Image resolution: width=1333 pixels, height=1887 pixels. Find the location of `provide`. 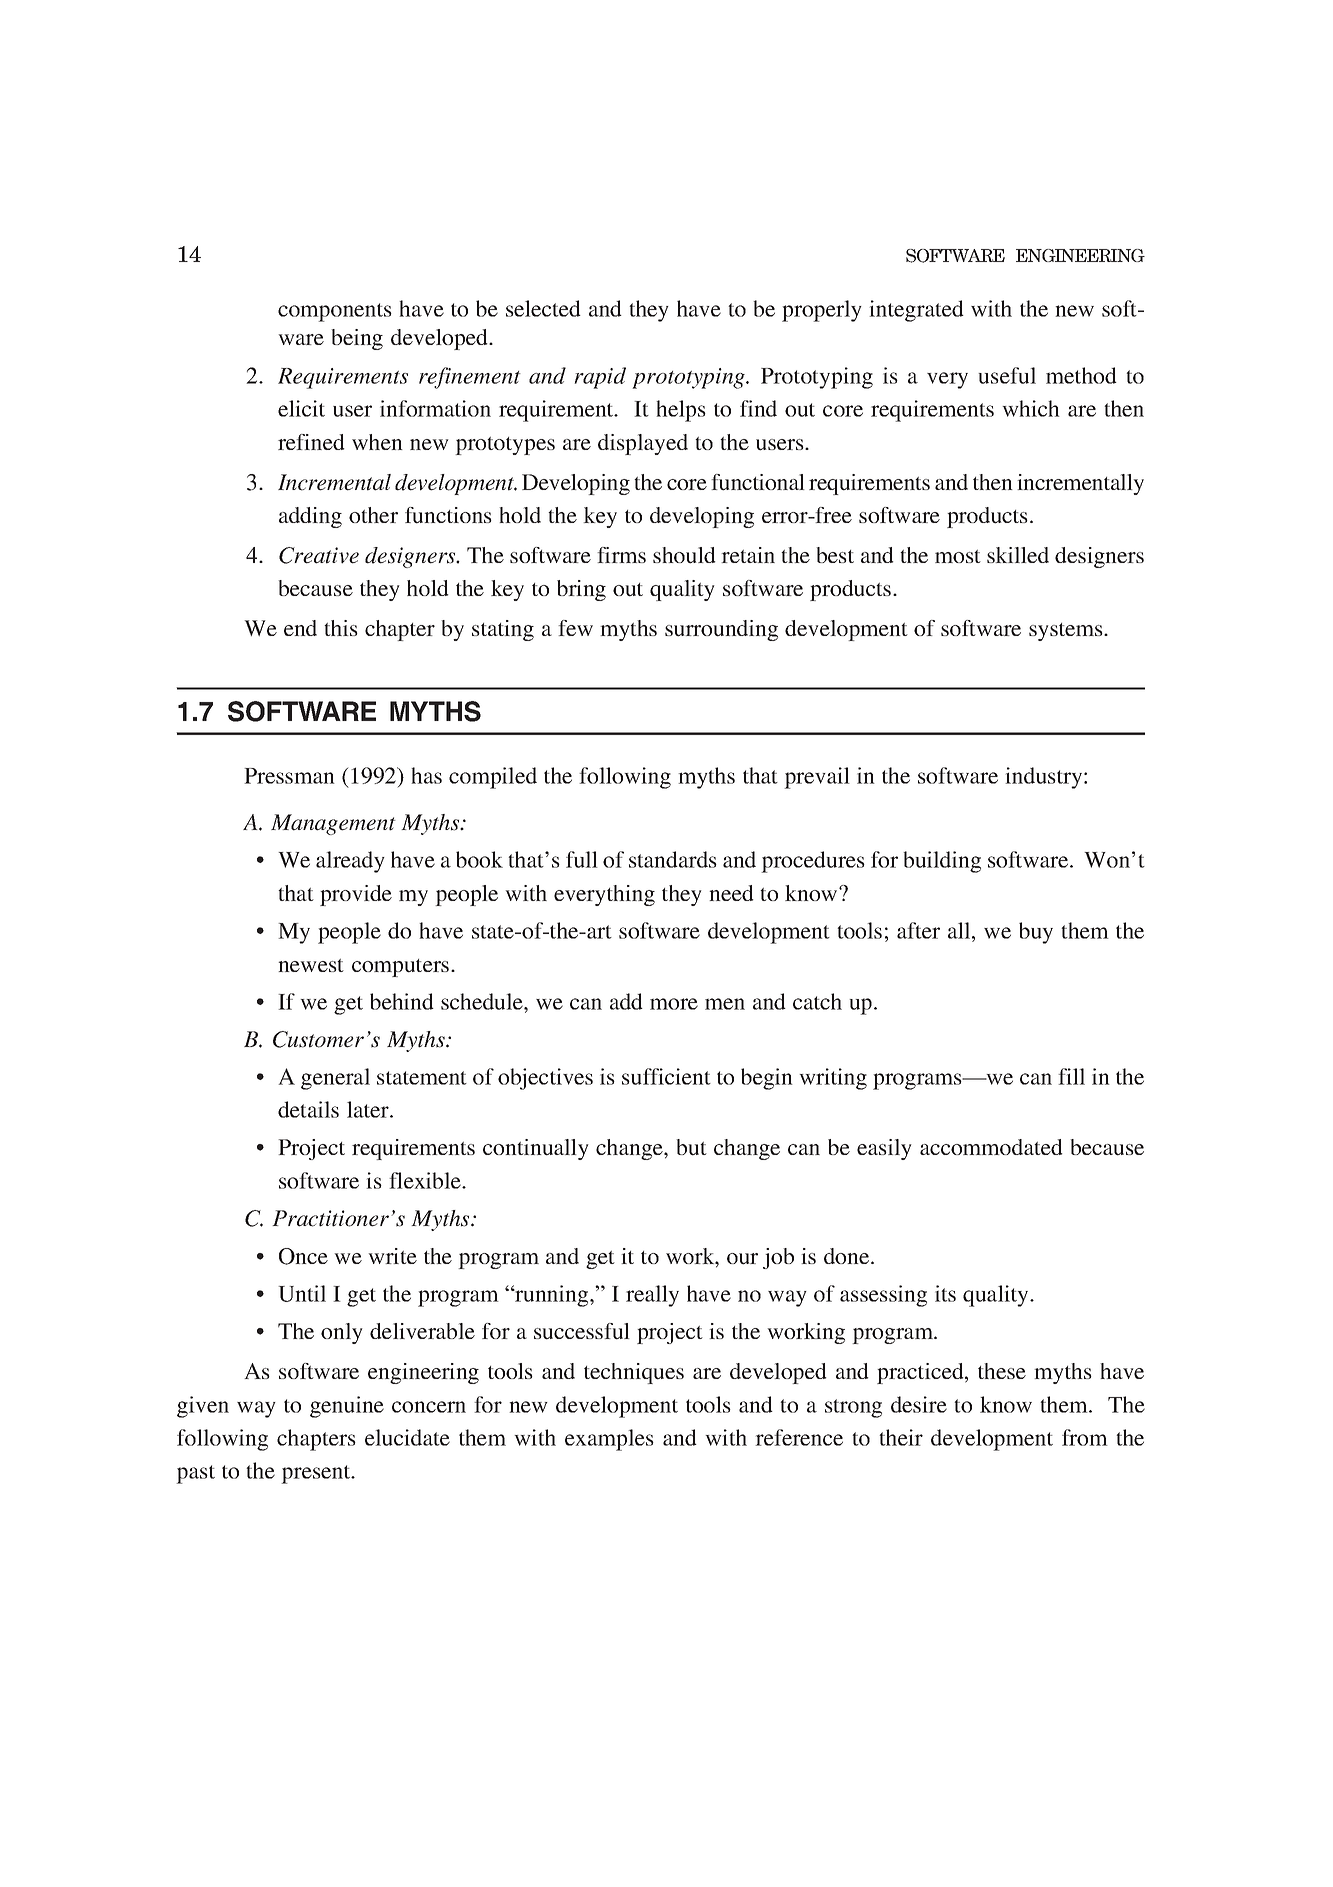

provide is located at coordinates (356, 895).
